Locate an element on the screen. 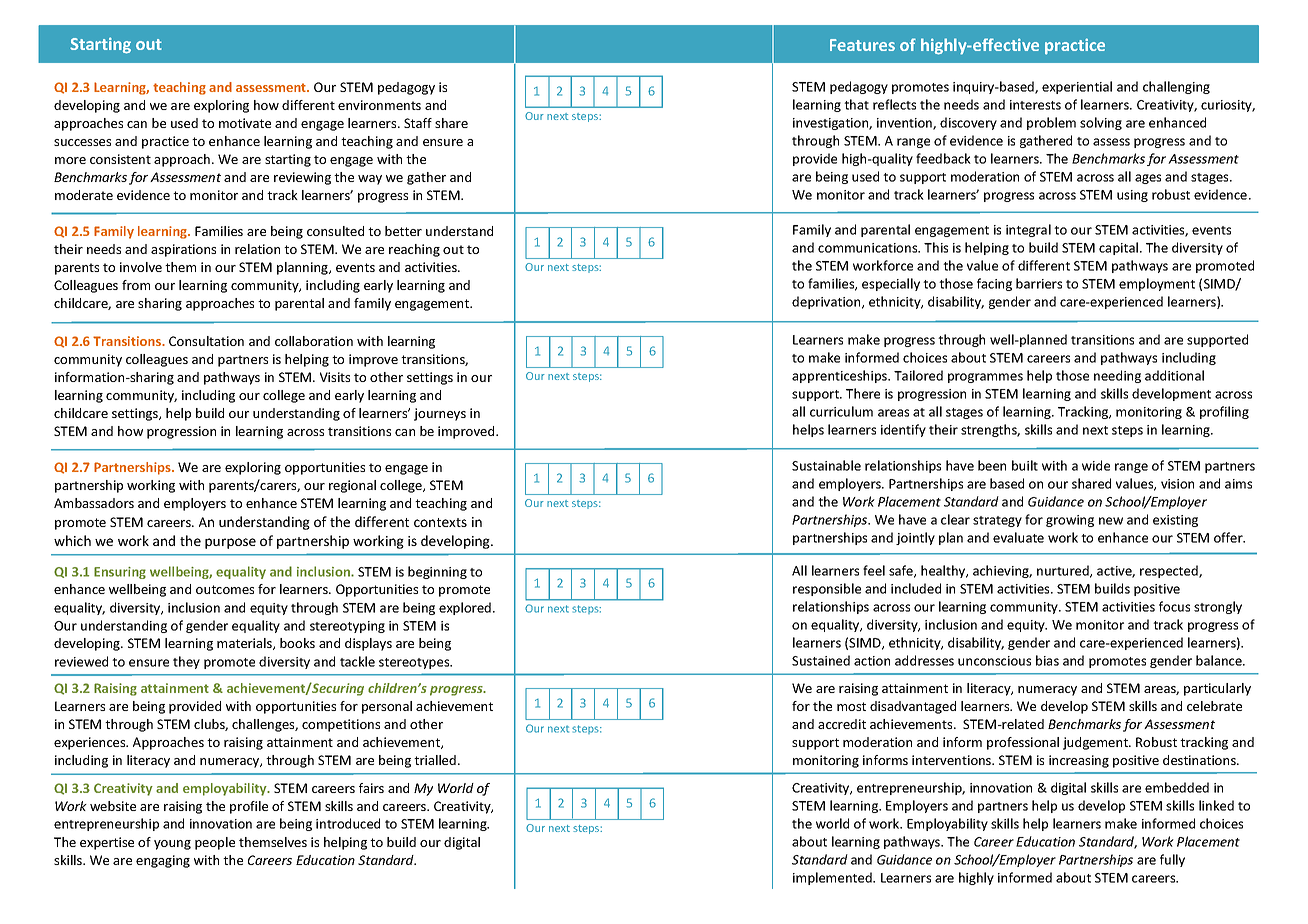 The height and width of the screenshot is (924, 1308). wide is located at coordinates (1096, 465).
